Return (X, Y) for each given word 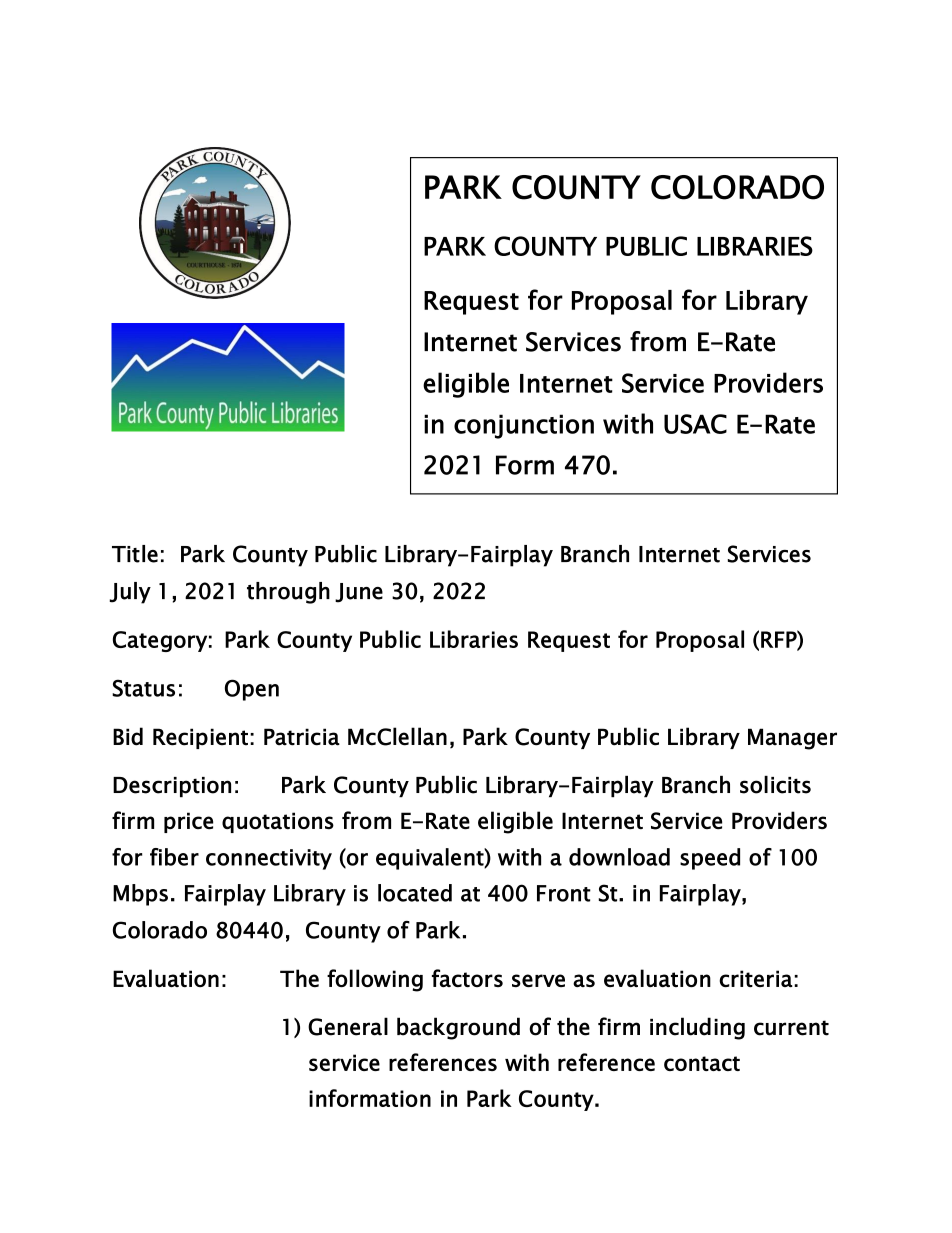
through (288, 593)
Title (135, 554)
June (359, 593)
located (415, 893)
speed (710, 859)
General (348, 1026)
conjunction (524, 426)
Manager (792, 739)
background (458, 1028)
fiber (174, 857)
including (697, 1028)
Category (160, 641)
